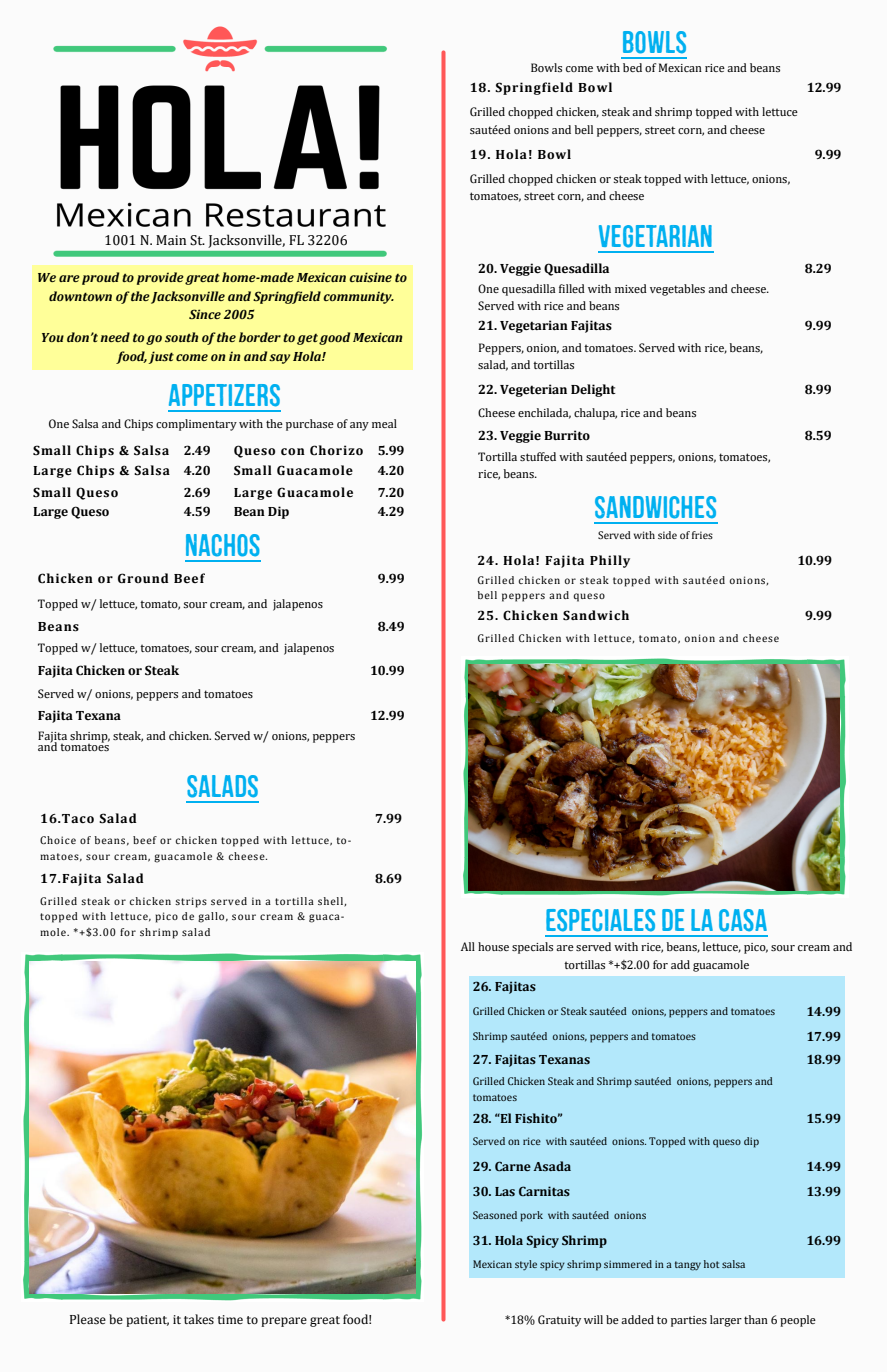 This image has height=1372, width=887. What do you see at coordinates (88, 1319) in the image?
I see `Please` at bounding box center [88, 1319].
